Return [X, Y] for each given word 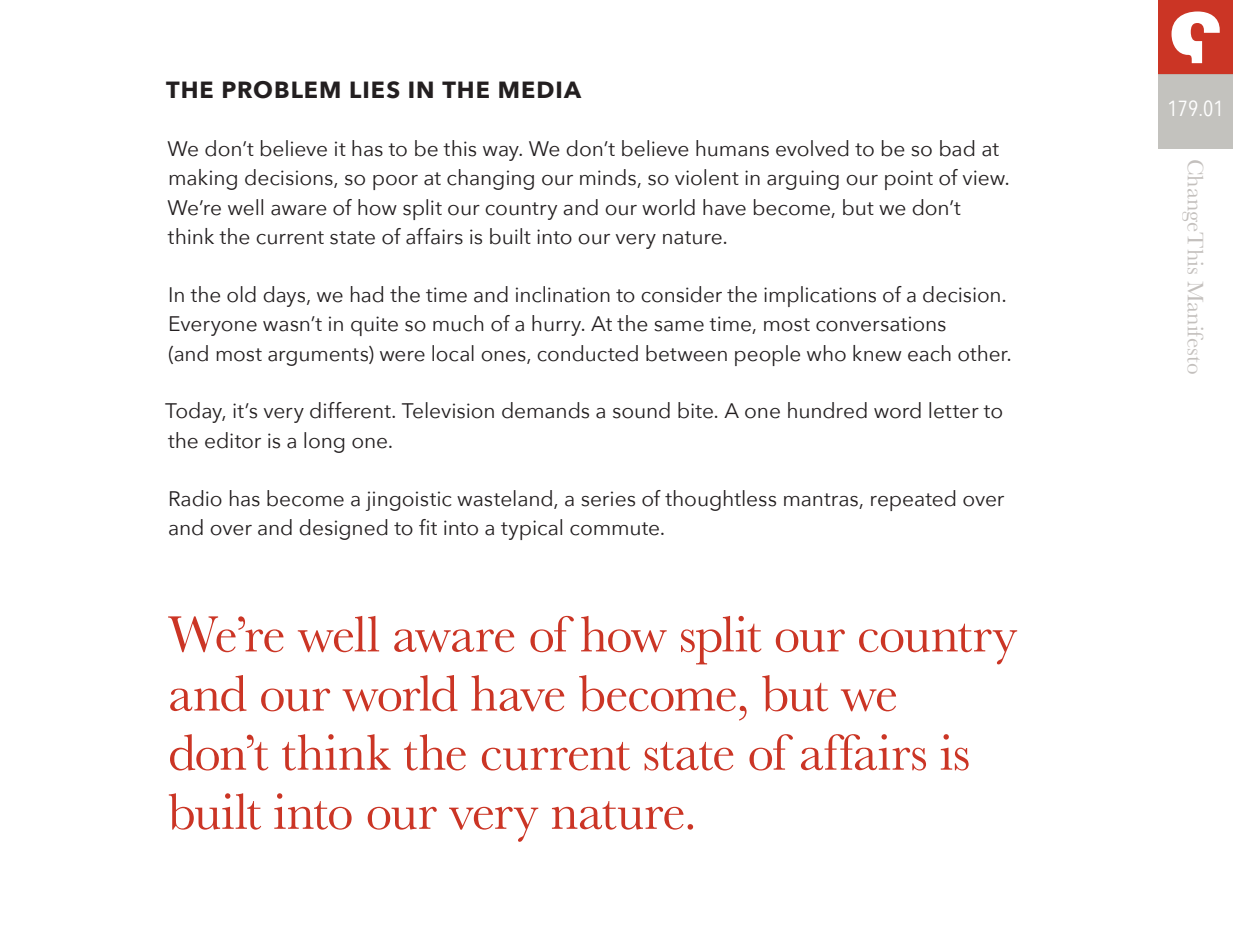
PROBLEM [281, 90]
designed [343, 529]
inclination [563, 294]
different [351, 410]
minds [609, 178]
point [909, 180]
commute [616, 529]
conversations [881, 324]
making [203, 179]
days [285, 296]
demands [545, 410]
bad [957, 148]
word [897, 410]
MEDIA [540, 89]
